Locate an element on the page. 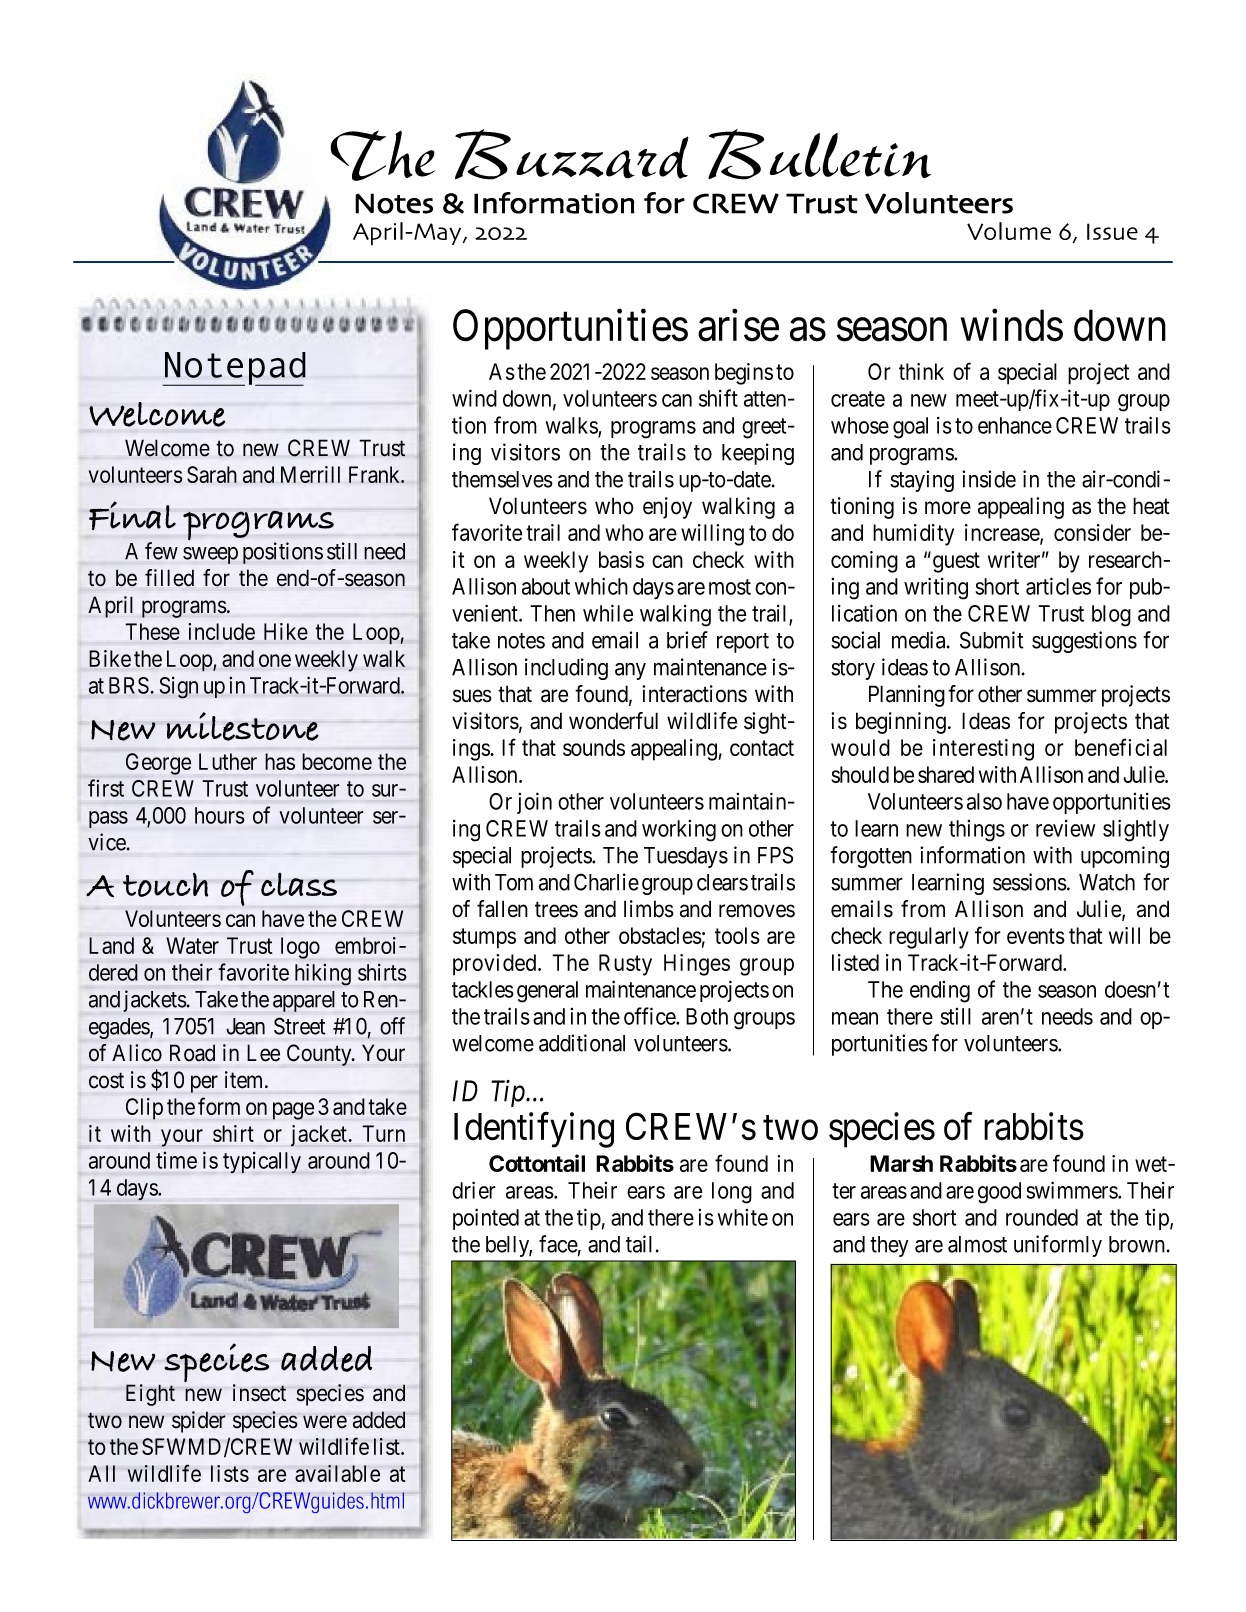 The height and width of the document is (1612, 1246). Volume is located at coordinates (1009, 231).
